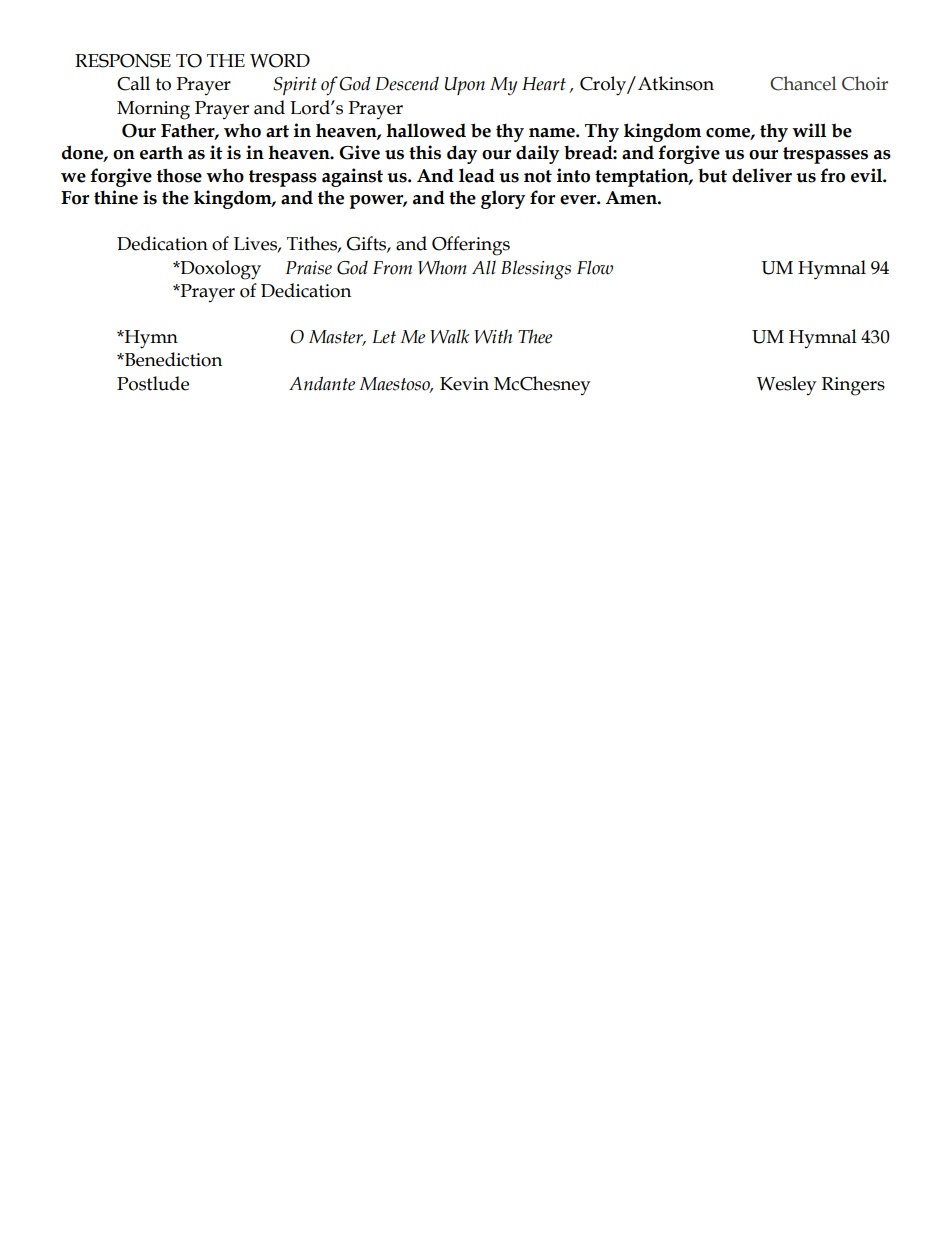 This screenshot has width=952, height=1233. I want to click on glory, so click(503, 199).
